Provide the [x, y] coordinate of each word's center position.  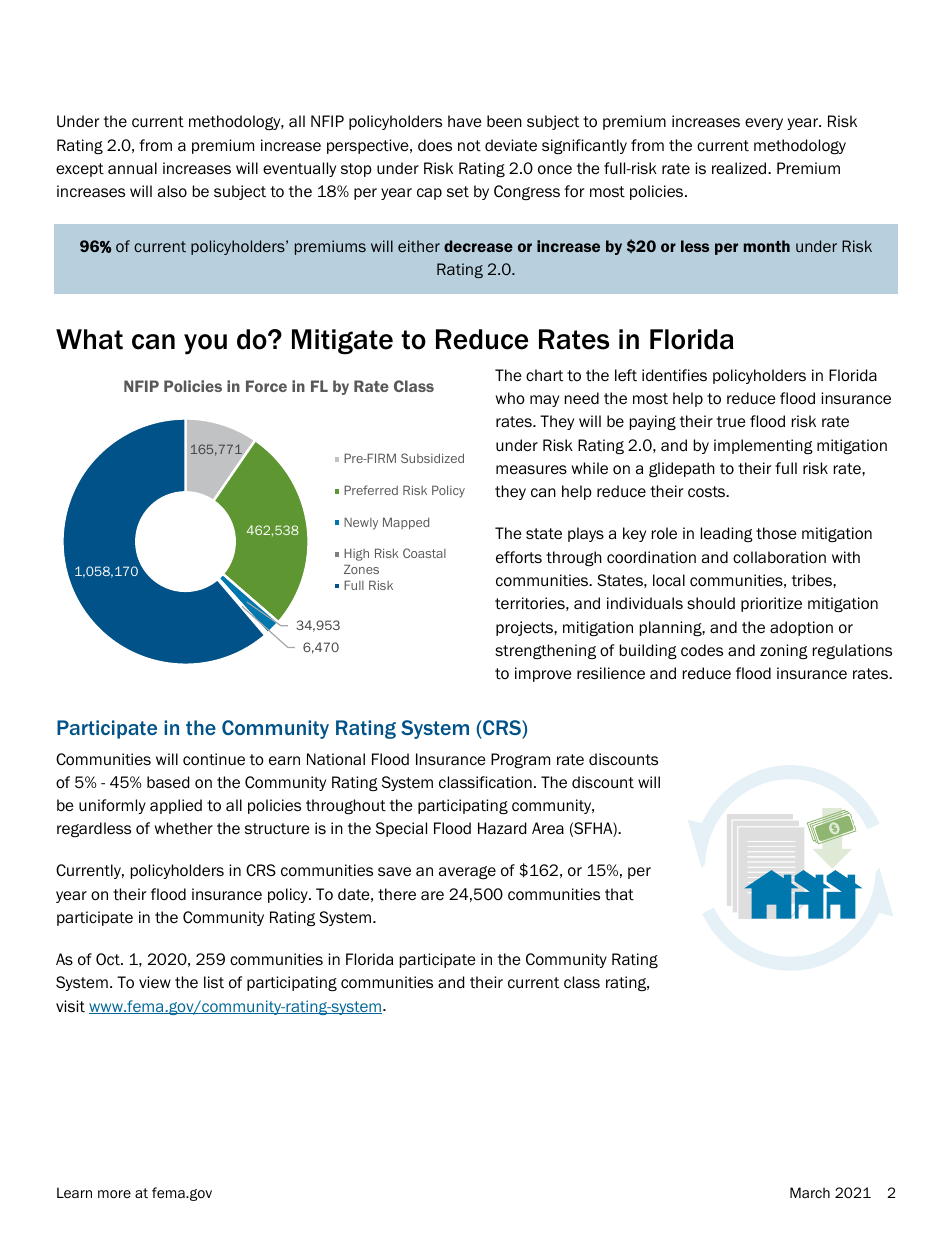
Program [520, 760]
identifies [674, 375]
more [114, 1194]
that [619, 894]
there [397, 894]
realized [740, 168]
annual [132, 168]
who [510, 398]
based [168, 782]
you [205, 344]
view [155, 982]
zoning [784, 651]
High [356, 555]
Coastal [424, 553]
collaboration [779, 557]
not [469, 146]
